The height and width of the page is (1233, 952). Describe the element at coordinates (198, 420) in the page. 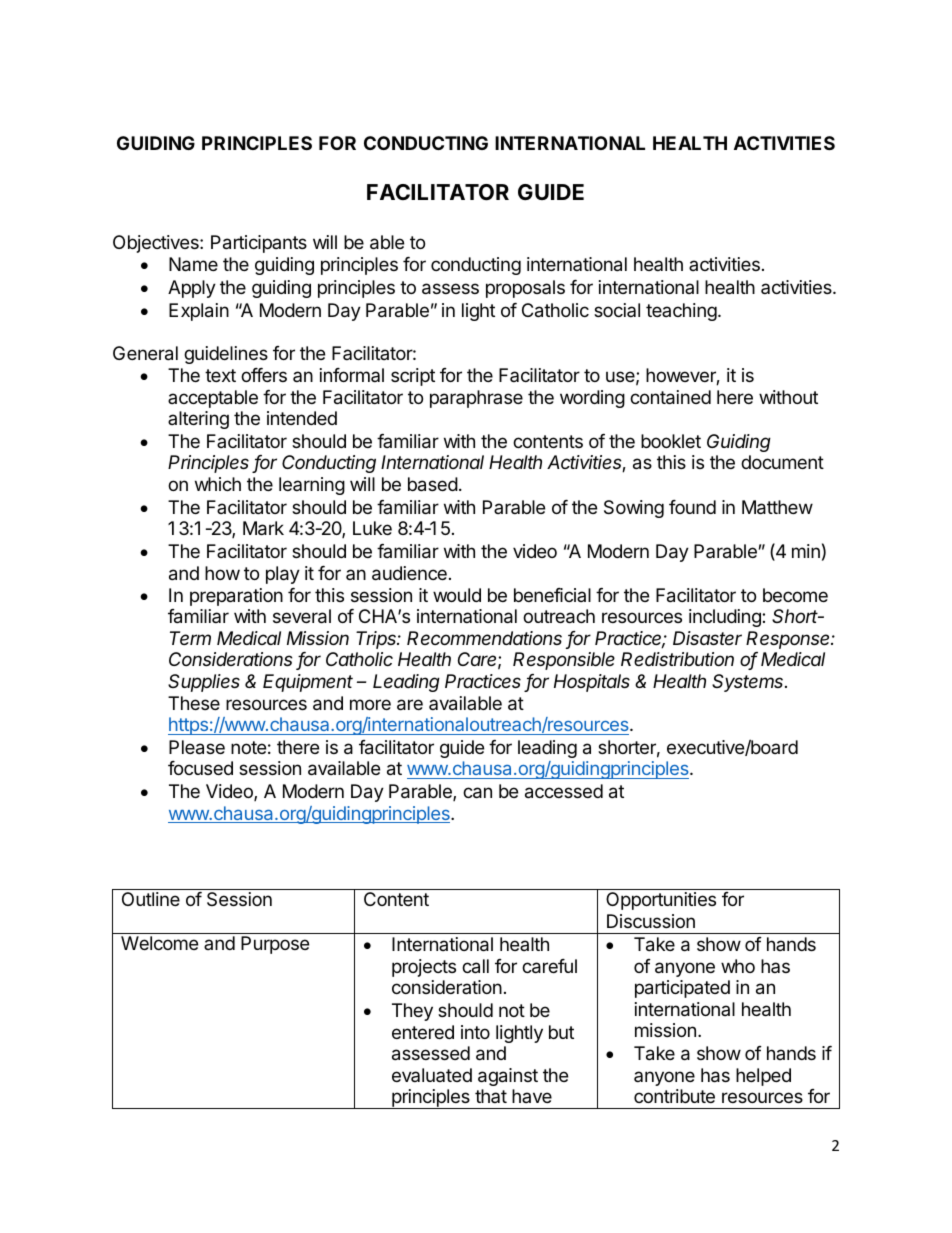

I see `altering` at that location.
